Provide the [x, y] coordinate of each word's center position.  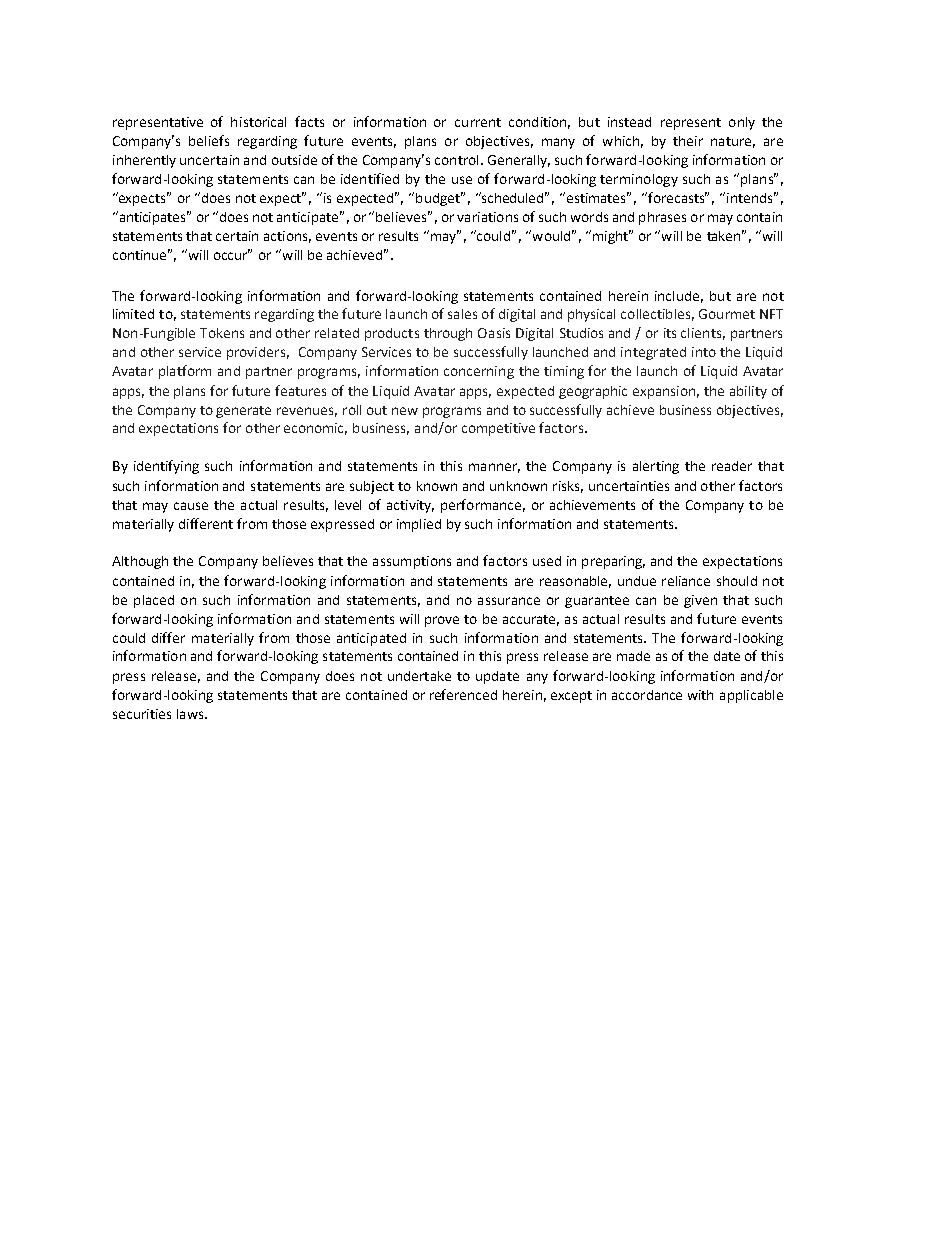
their [688, 141]
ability [748, 392]
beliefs [209, 140]
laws [191, 714]
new [405, 411]
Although [140, 562]
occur [232, 255]
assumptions [412, 562]
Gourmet [727, 314]
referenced [463, 694]
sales [462, 314]
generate [243, 412]
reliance [686, 581]
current [478, 122]
